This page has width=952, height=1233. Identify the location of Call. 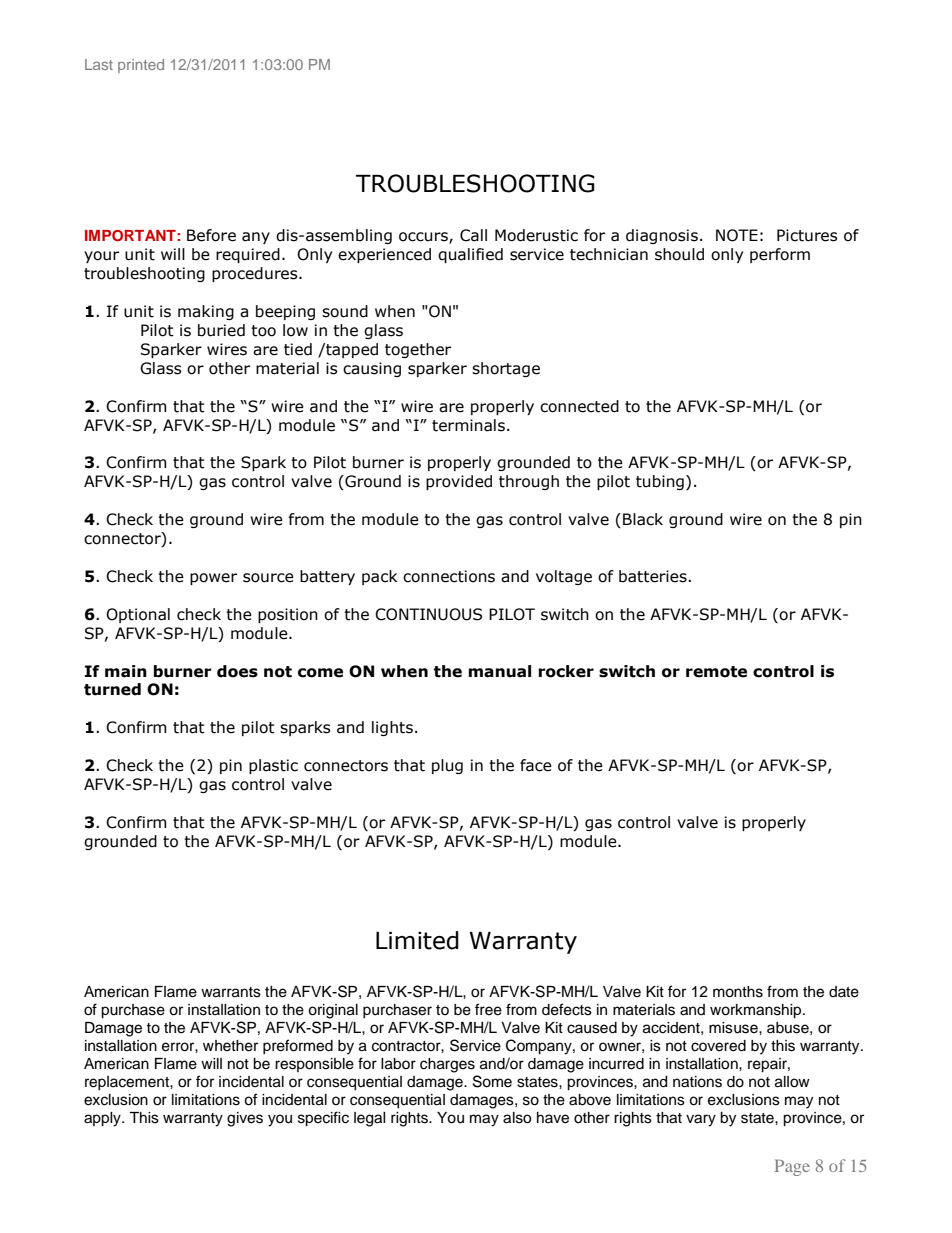
(473, 235).
